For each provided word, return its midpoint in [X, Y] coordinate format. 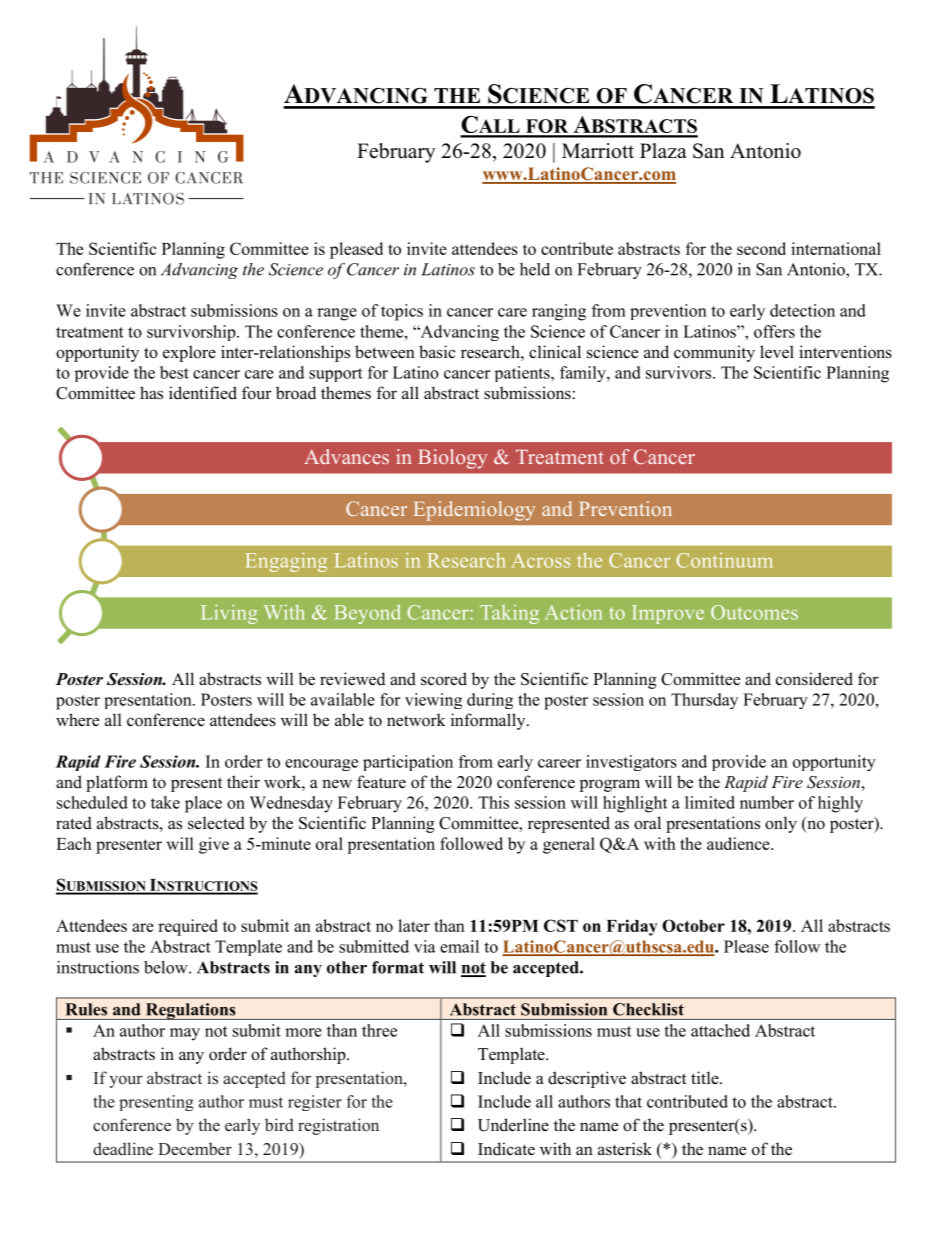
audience [739, 843]
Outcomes [754, 612]
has [151, 393]
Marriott [598, 151]
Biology [452, 459]
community [714, 353]
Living [229, 614]
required [188, 927]
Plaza [663, 150]
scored [444, 679]
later [414, 925]
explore [189, 353]
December [195, 1149]
